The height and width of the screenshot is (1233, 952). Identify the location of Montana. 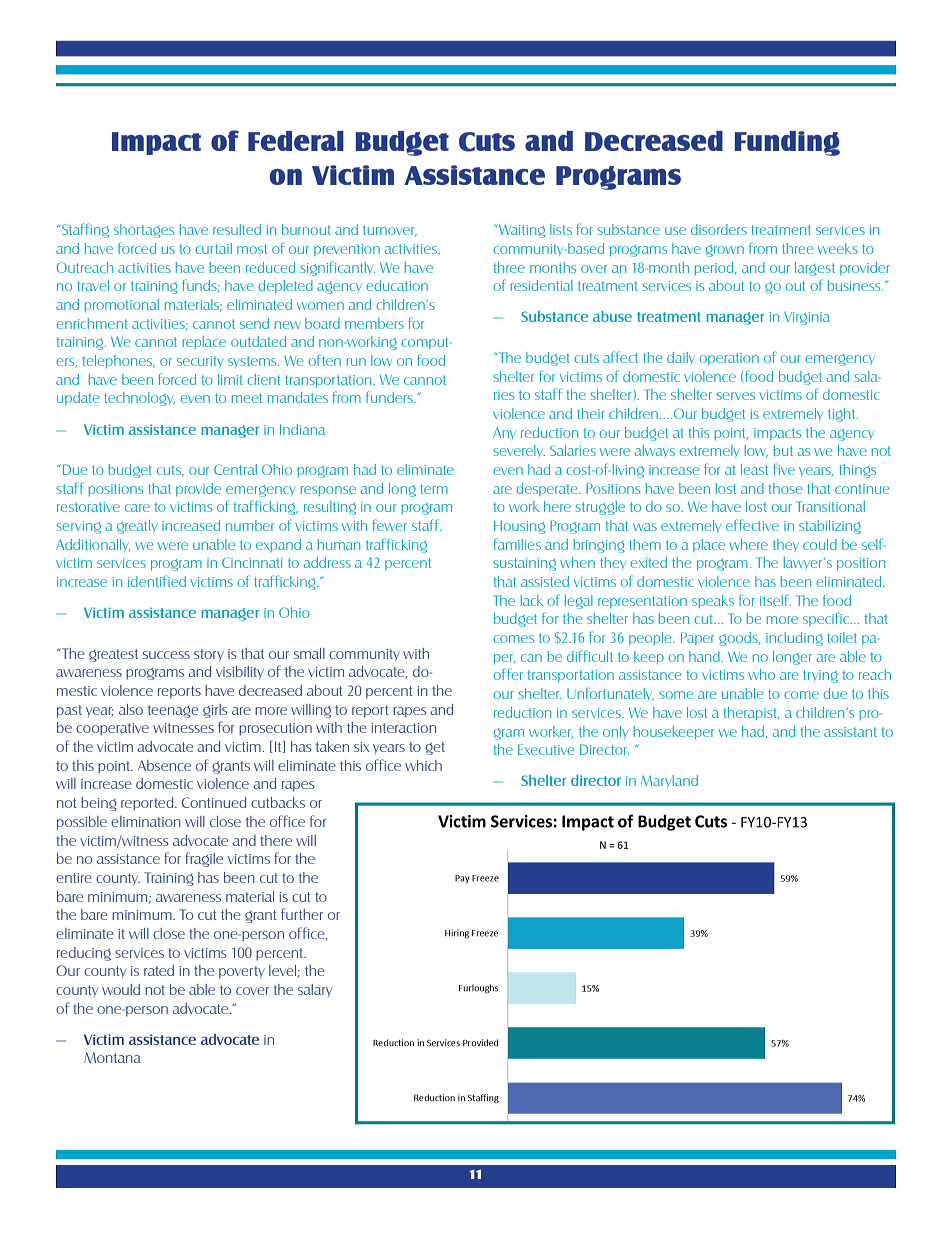
(112, 1057).
